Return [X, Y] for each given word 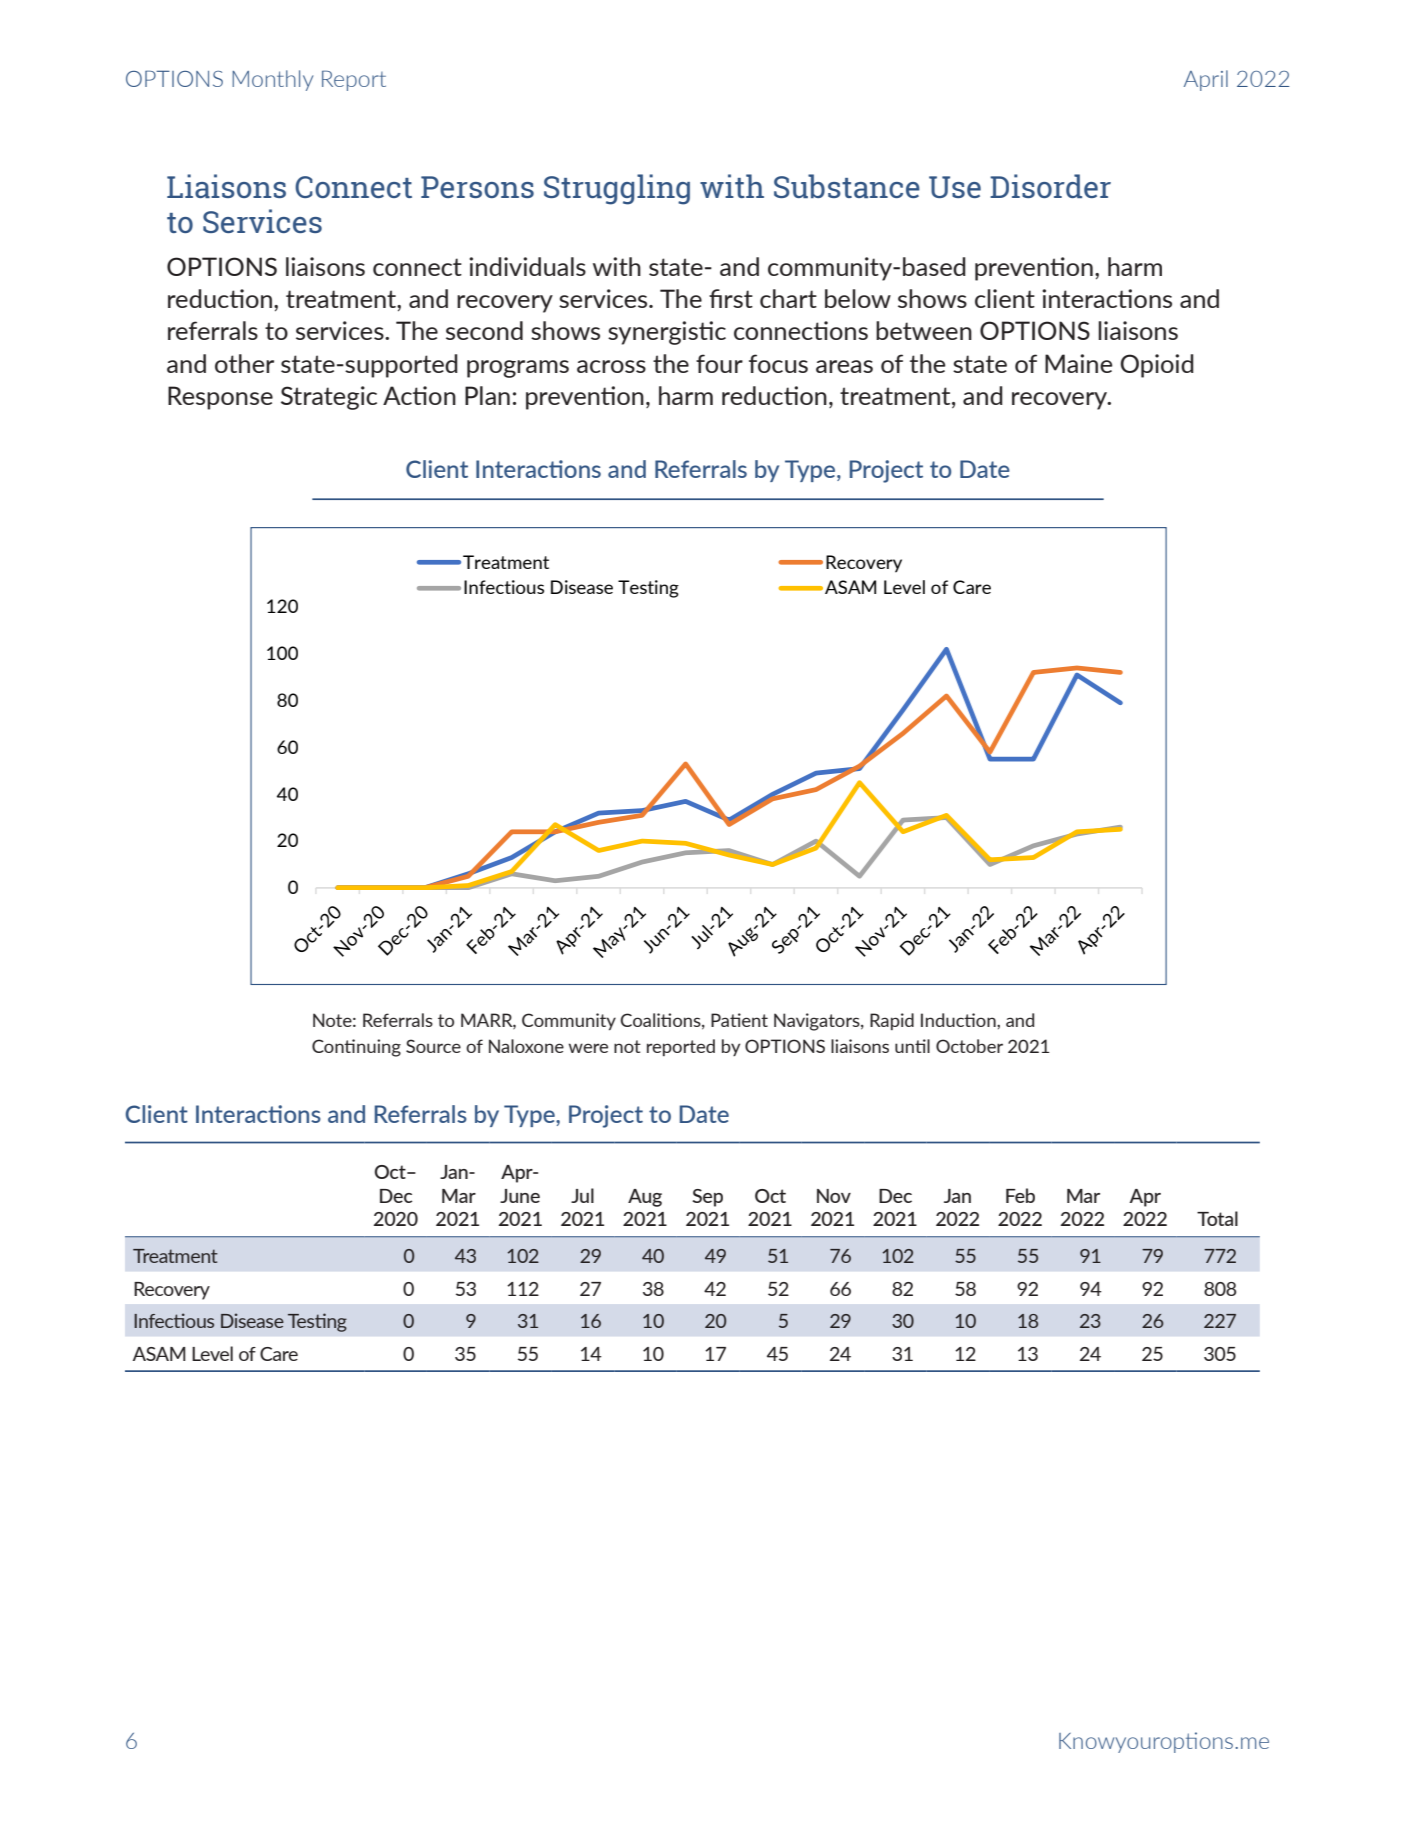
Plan [487, 395]
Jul [582, 1195]
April [1206, 80]
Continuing [356, 1048]
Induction [959, 1020]
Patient [739, 1020]
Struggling [617, 189]
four [719, 363]
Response [220, 398]
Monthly [272, 80]
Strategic [329, 398]
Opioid [1157, 366]
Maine [1079, 363]
